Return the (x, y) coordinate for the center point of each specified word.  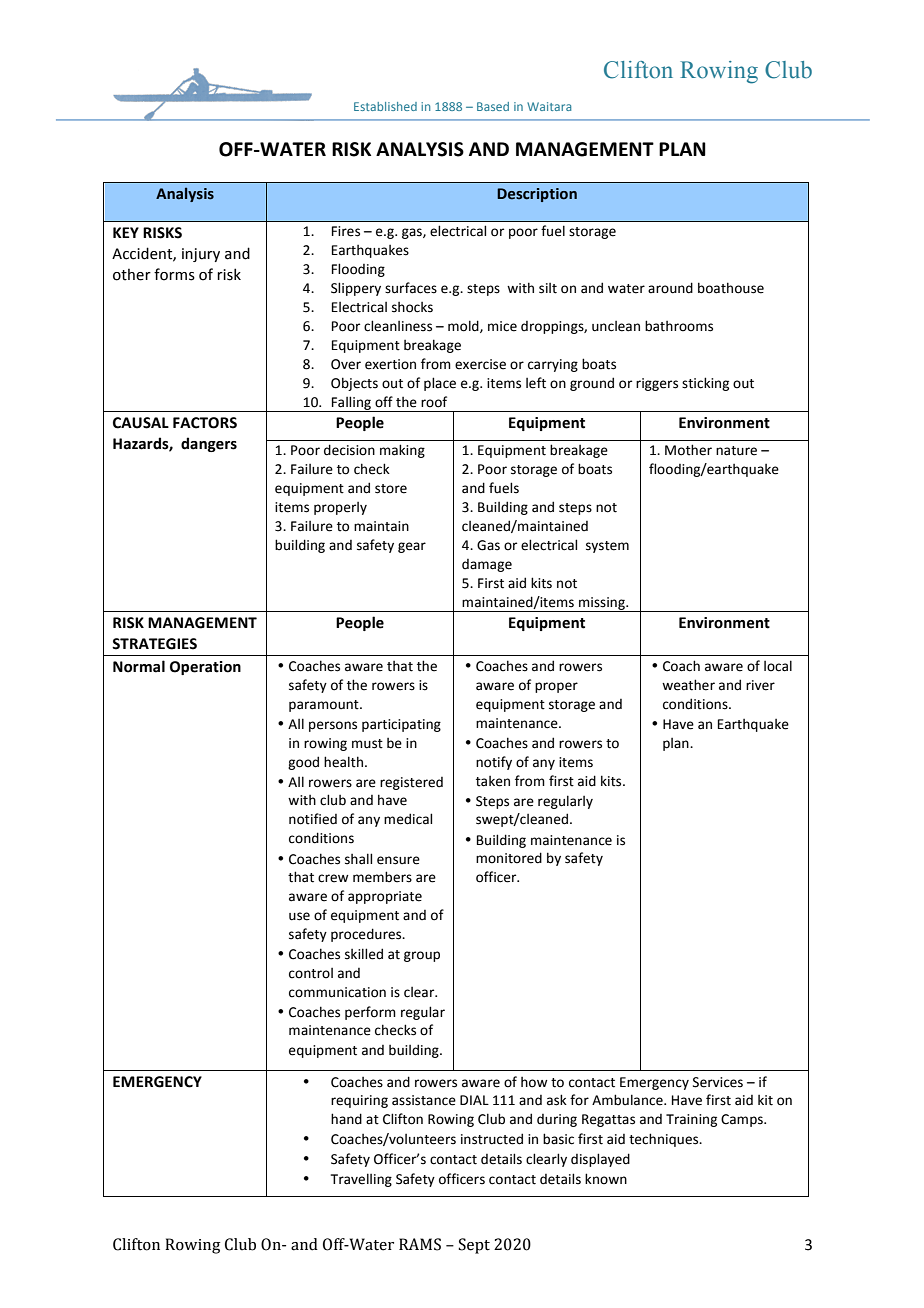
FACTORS (205, 423)
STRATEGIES (154, 644)
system (607, 547)
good (303, 763)
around (670, 288)
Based (493, 106)
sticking (705, 384)
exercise (480, 364)
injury (201, 255)
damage (487, 565)
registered (411, 783)
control (311, 973)
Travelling (361, 1180)
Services (718, 1082)
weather (688, 685)
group (422, 956)
